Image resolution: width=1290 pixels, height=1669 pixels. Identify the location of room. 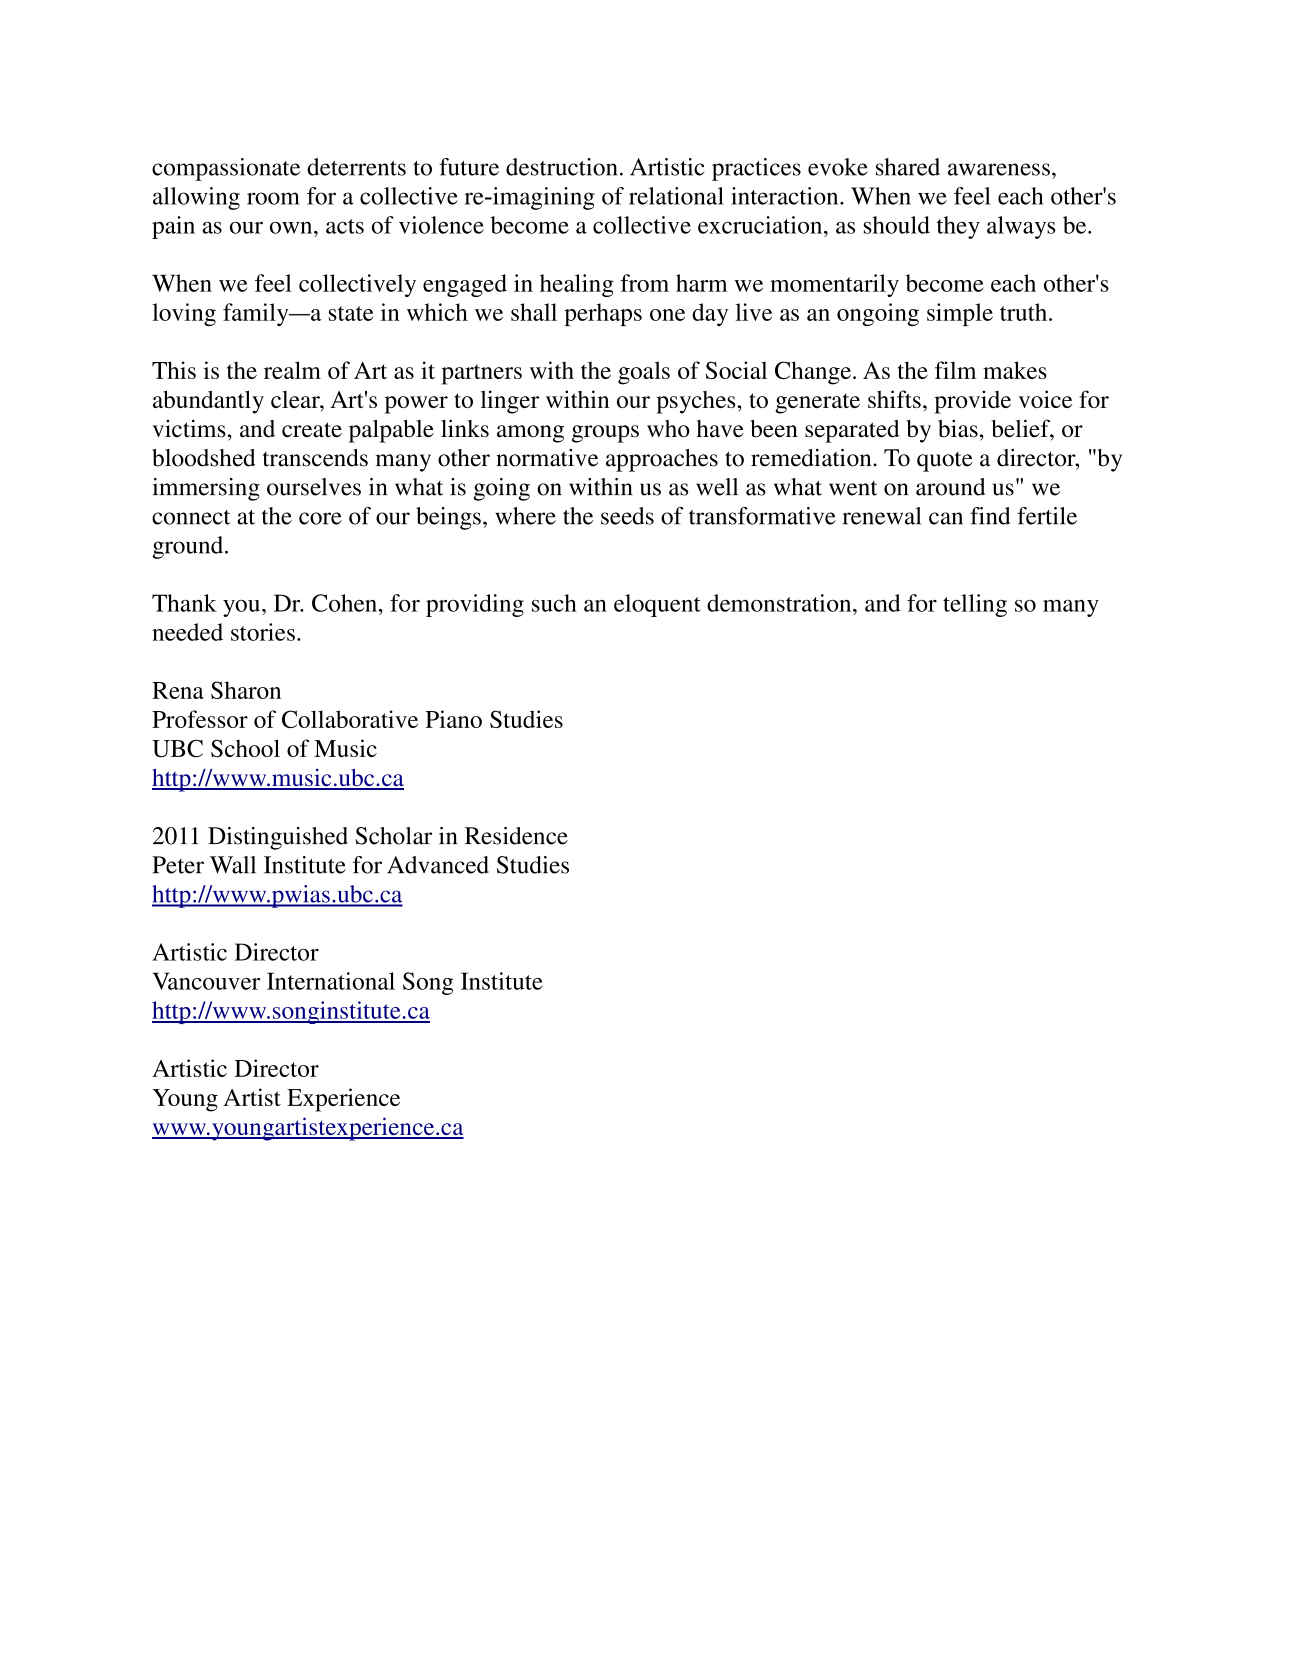
(273, 198).
